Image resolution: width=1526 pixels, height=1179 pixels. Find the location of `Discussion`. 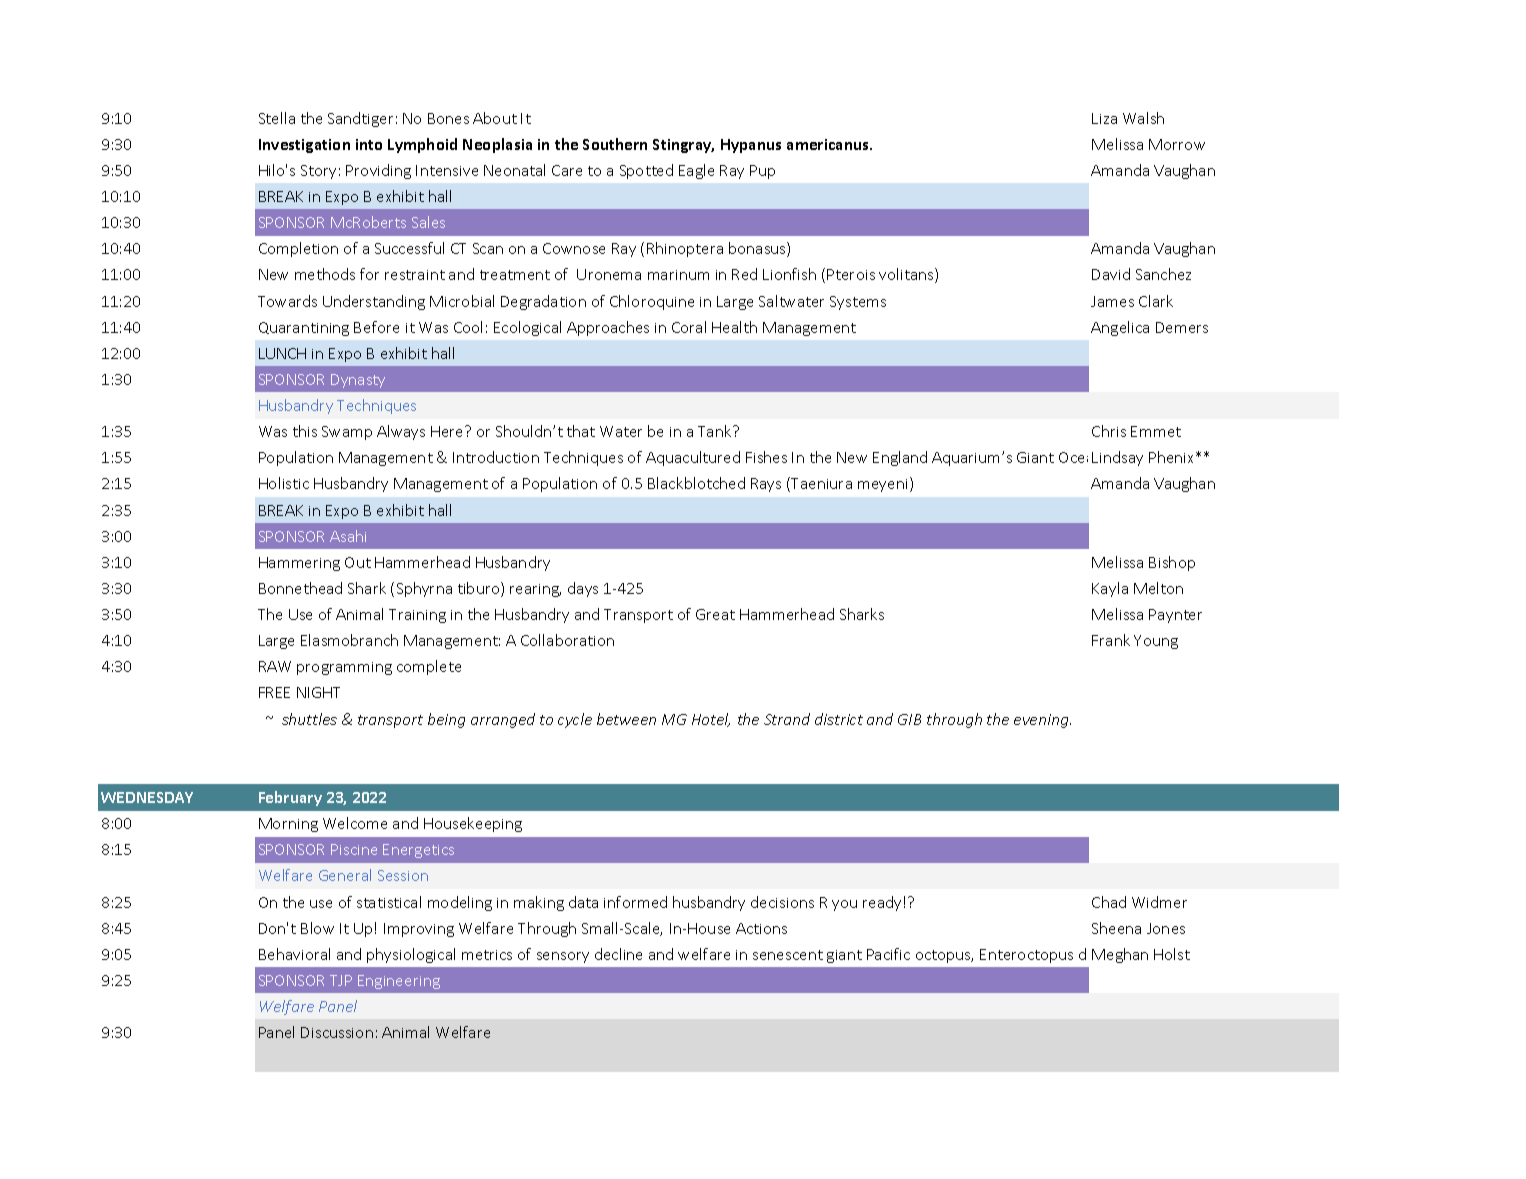

Discussion is located at coordinates (337, 1032).
